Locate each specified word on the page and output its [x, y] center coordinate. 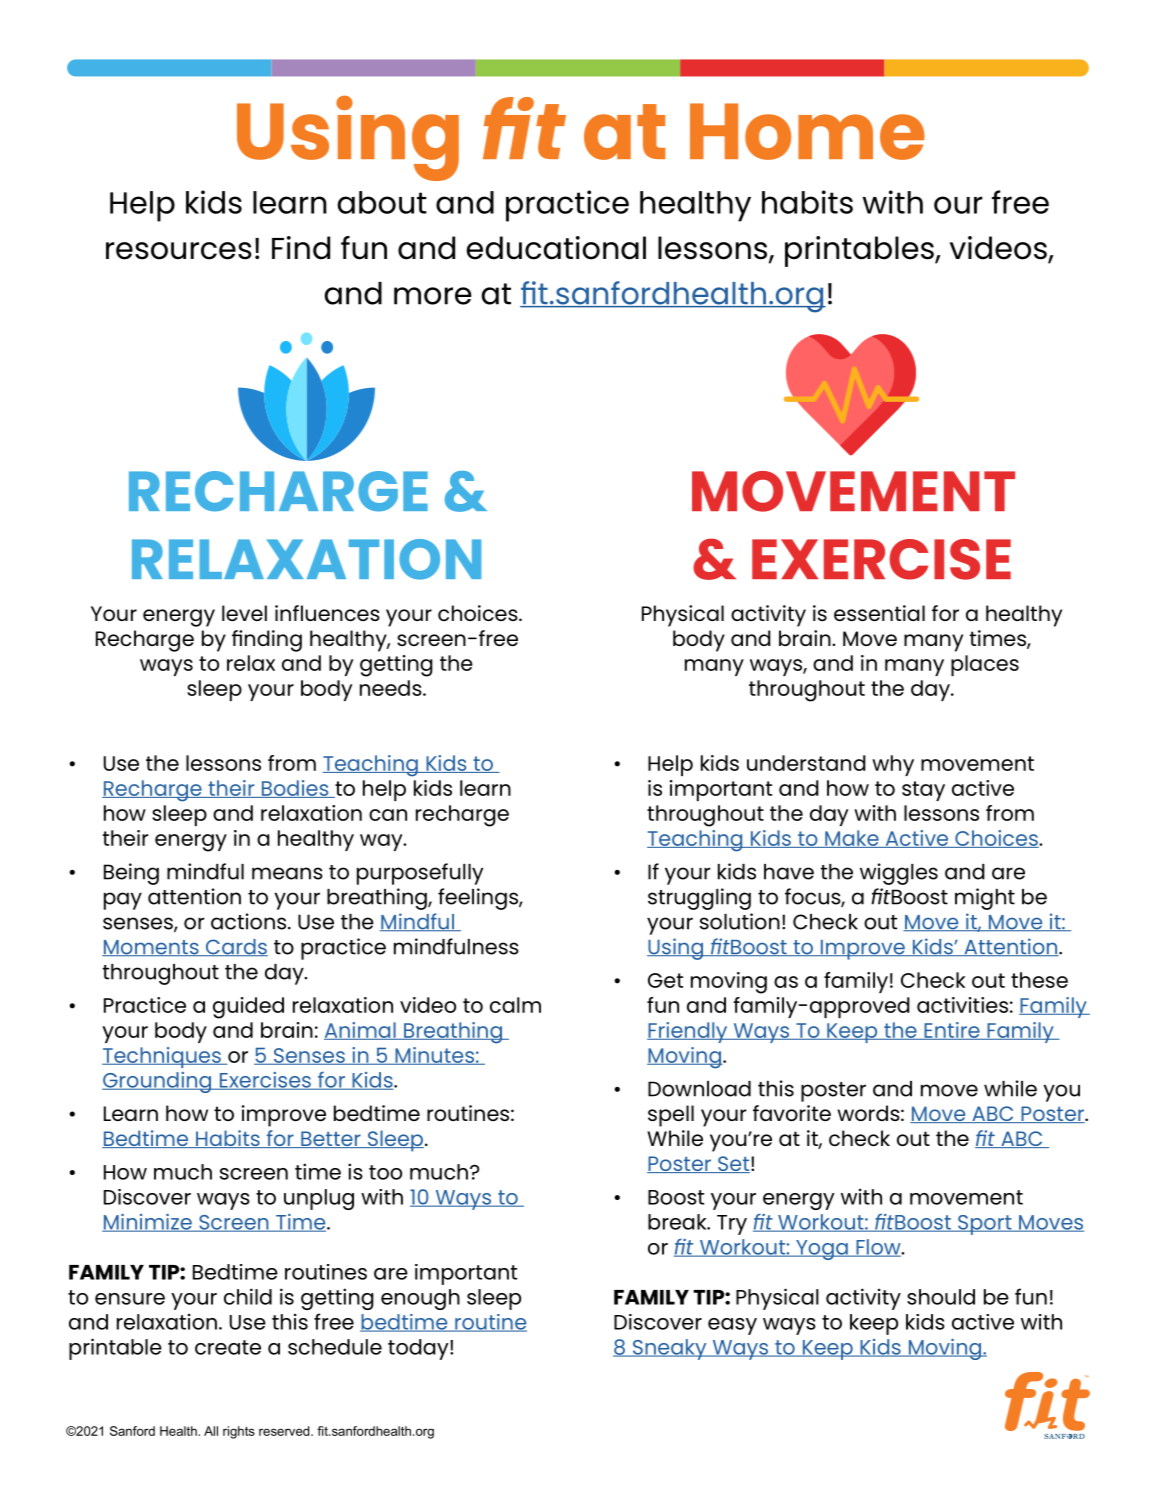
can [388, 815]
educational [556, 248]
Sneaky [669, 1349]
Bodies [295, 789]
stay [923, 791]
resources [179, 251]
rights [239, 1432]
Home [807, 131]
